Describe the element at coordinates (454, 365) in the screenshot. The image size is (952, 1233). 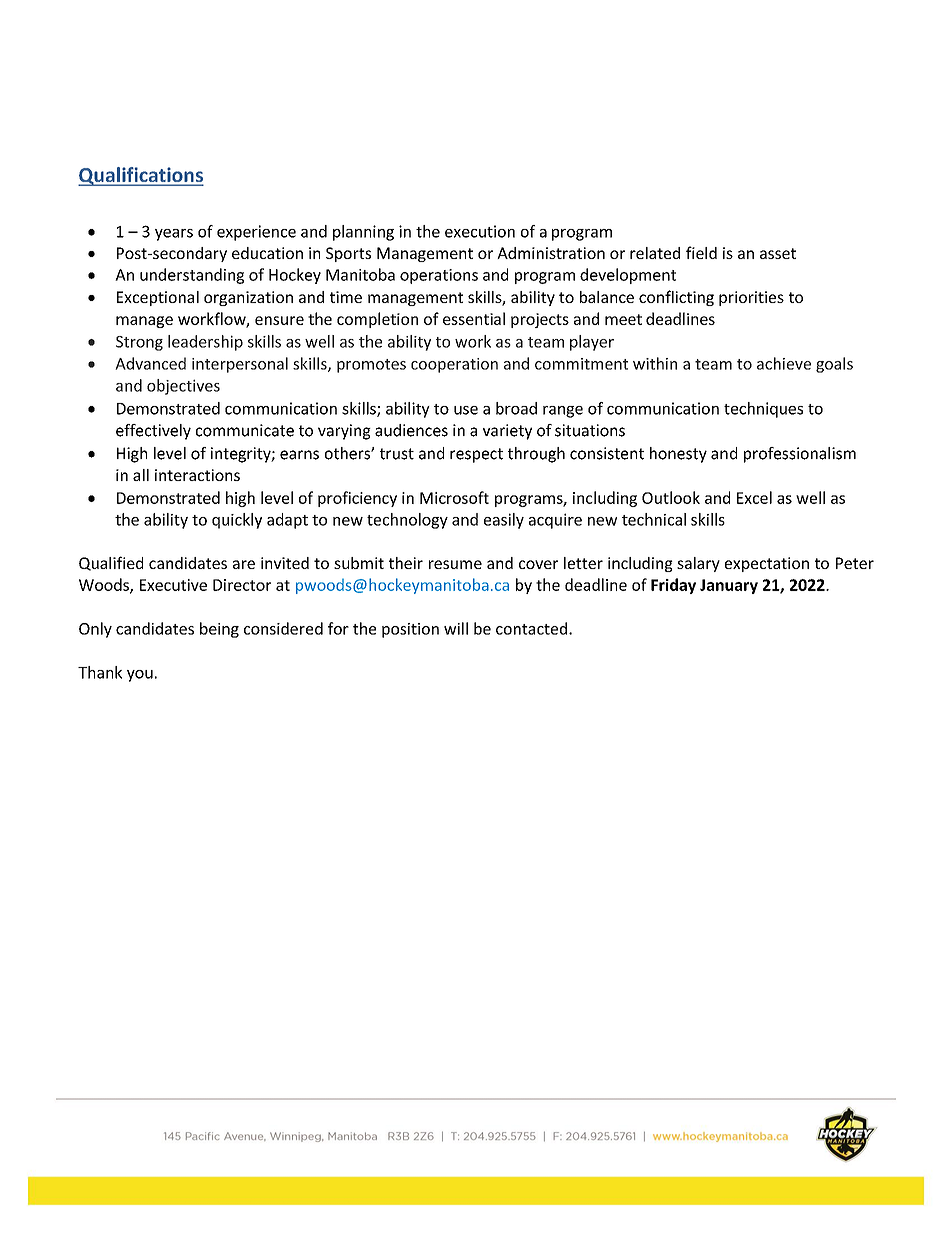
I see `cooperation` at that location.
